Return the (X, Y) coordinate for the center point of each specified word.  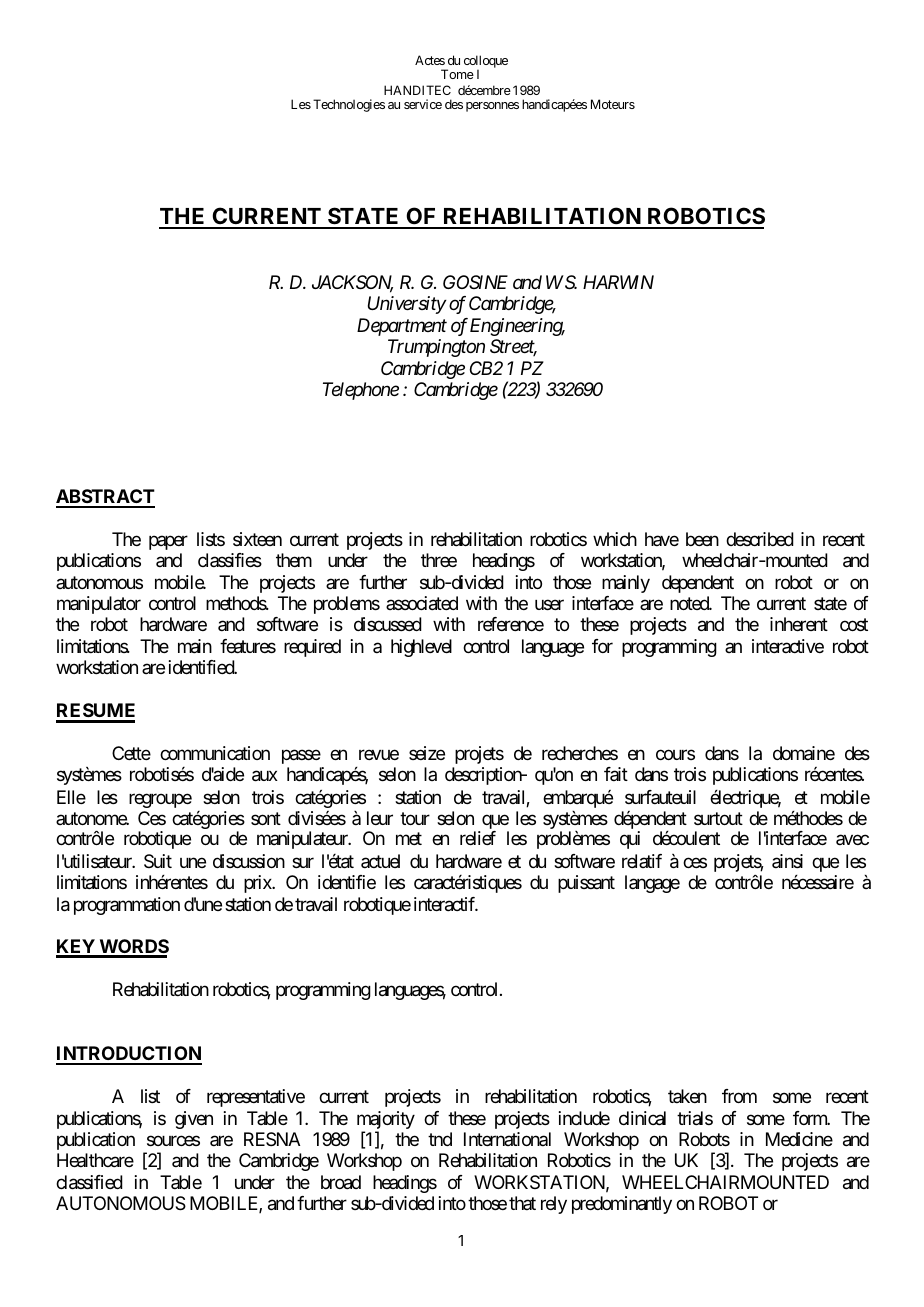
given (194, 1120)
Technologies (349, 105)
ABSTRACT (105, 498)
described (760, 539)
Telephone (361, 391)
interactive (788, 646)
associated (422, 603)
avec (852, 840)
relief (478, 838)
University (407, 305)
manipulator (99, 605)
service (423, 104)
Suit (158, 861)
